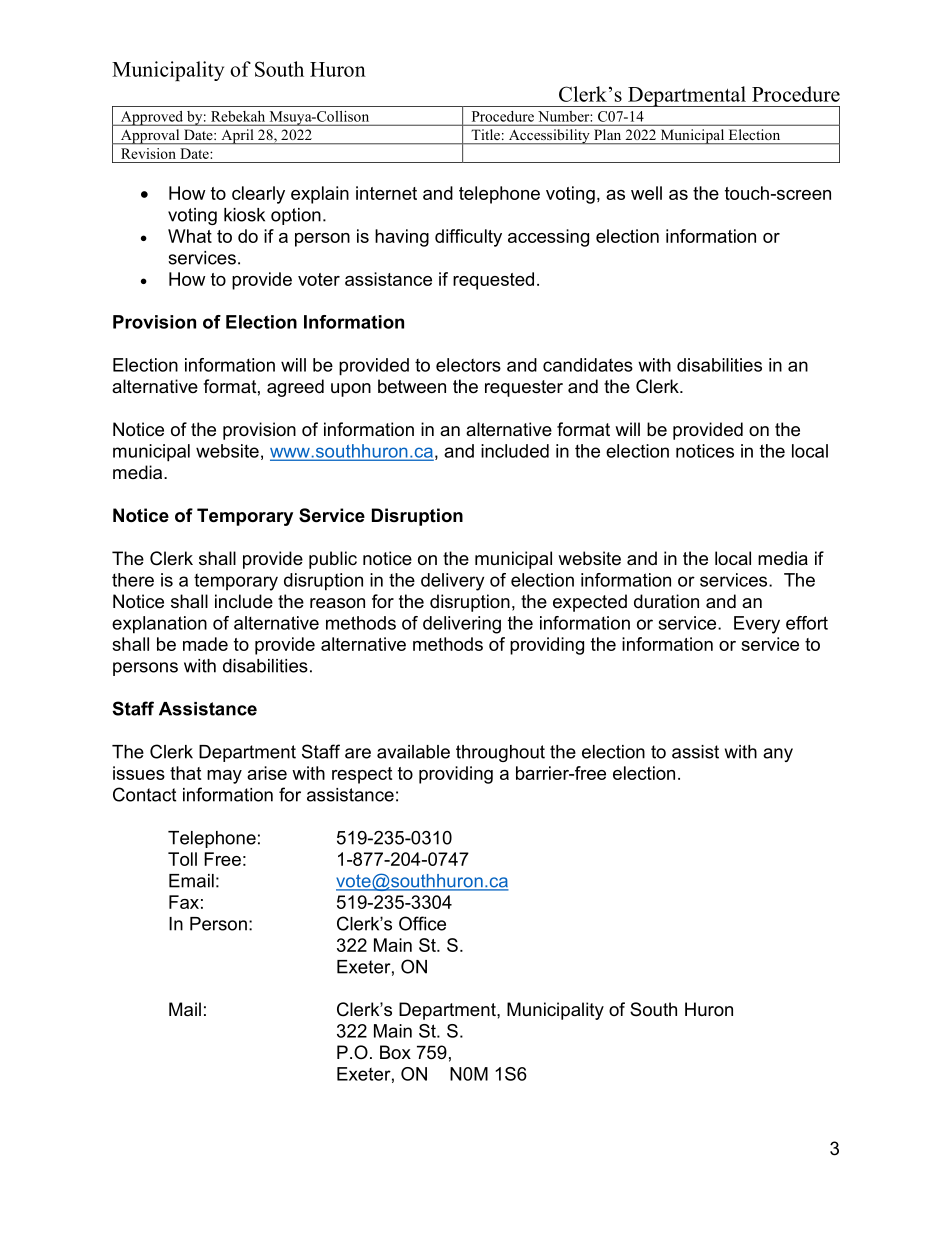 The image size is (952, 1233). What do you see at coordinates (666, 601) in the image?
I see `duration` at bounding box center [666, 601].
